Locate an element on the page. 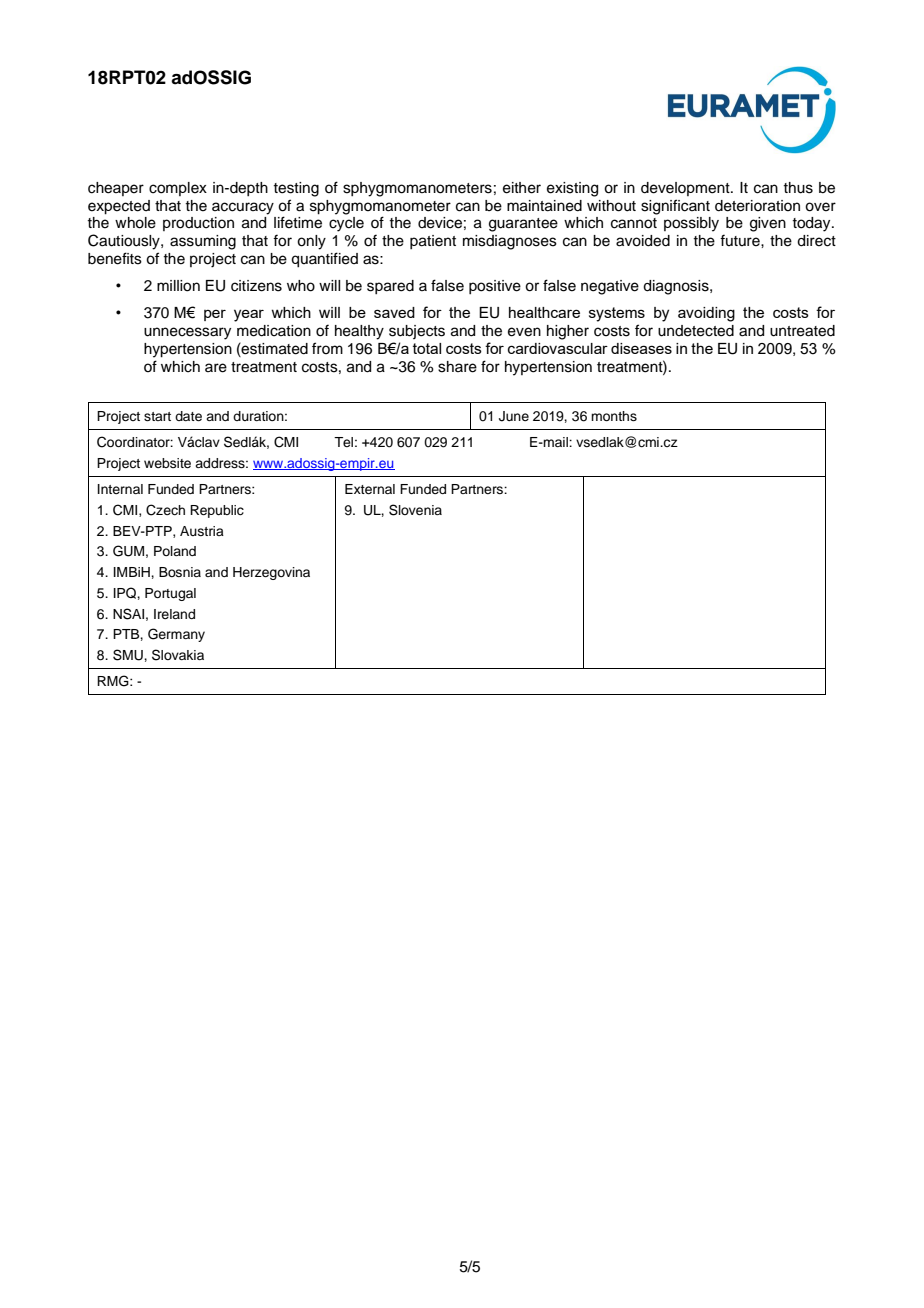 This document has height=1308, width=924. unnecessary is located at coordinates (187, 333).
